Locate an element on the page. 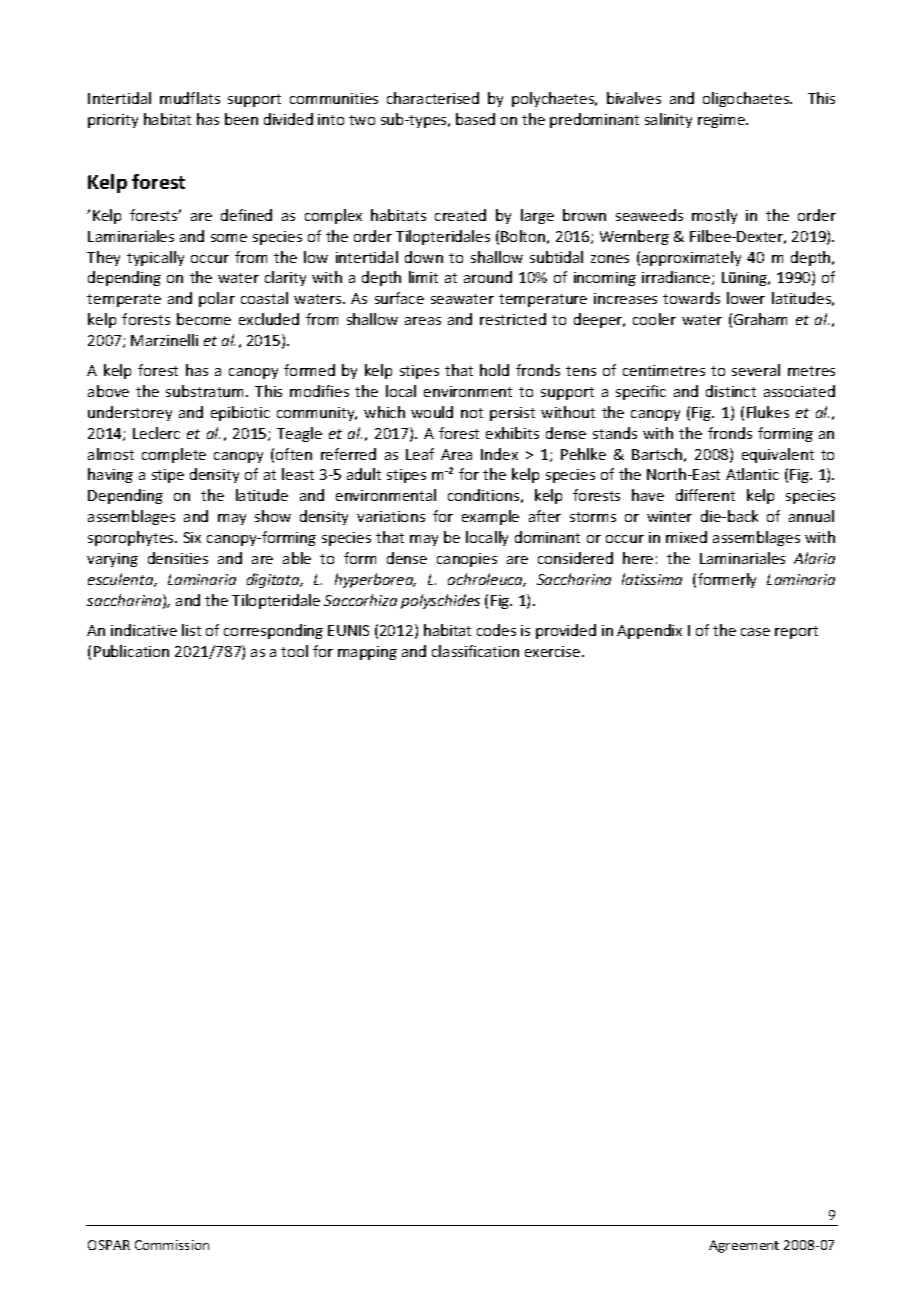  mudflats is located at coordinates (190, 98).
